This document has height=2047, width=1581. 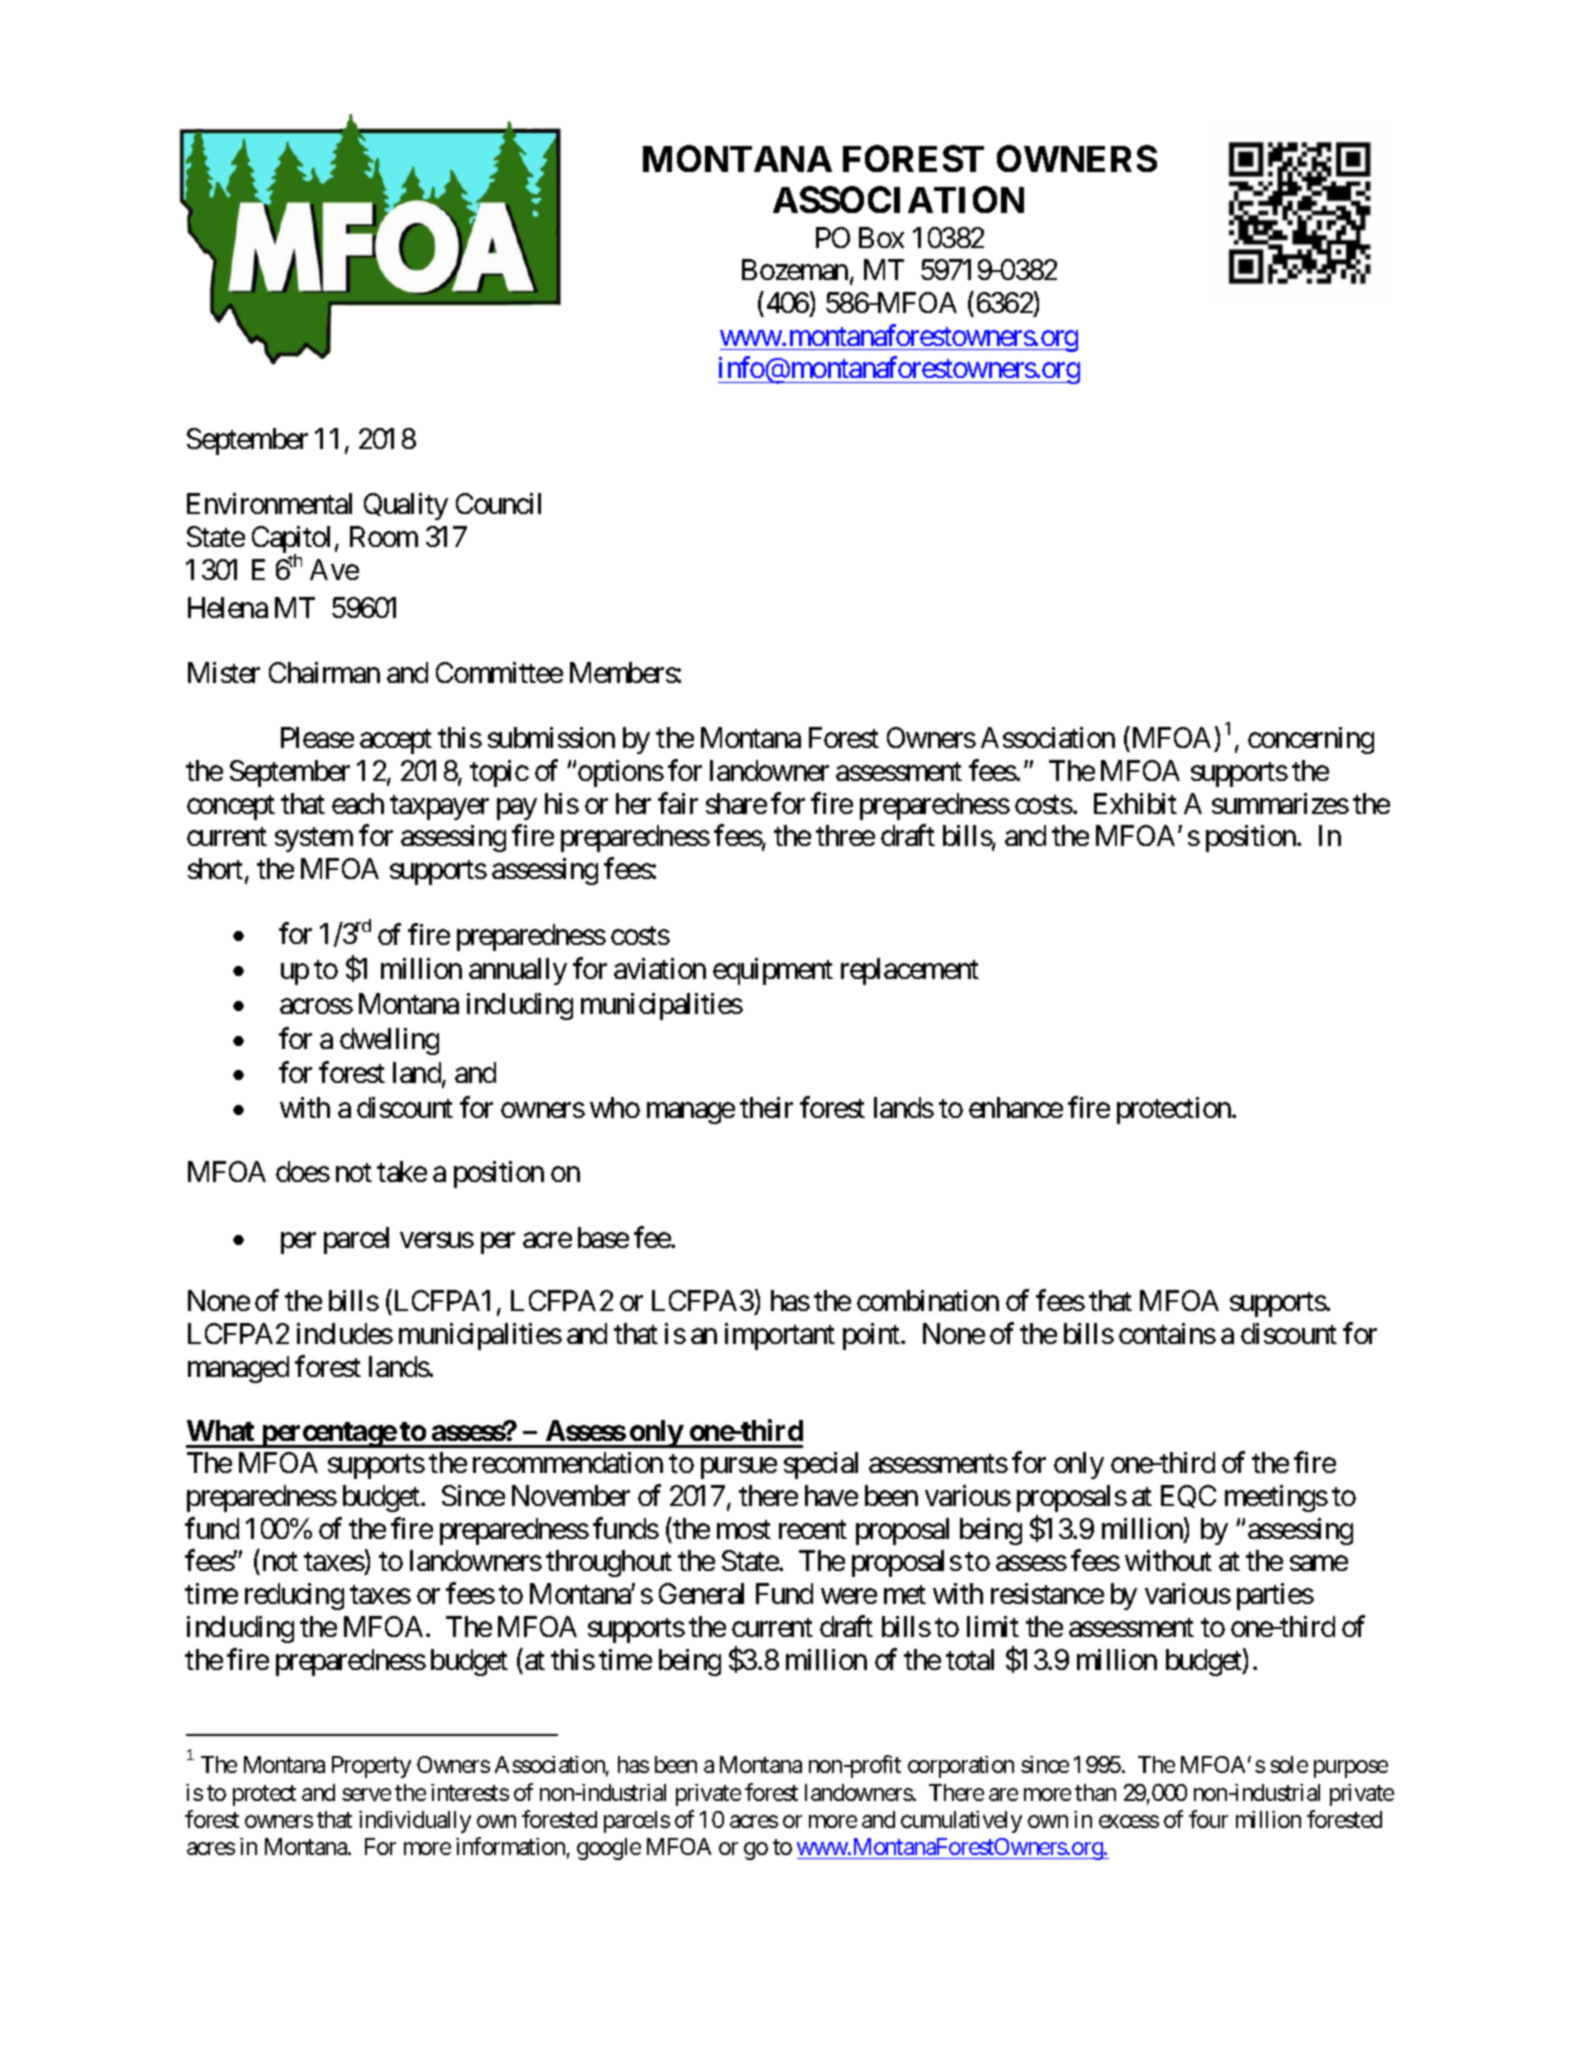 What do you see at coordinates (389, 1041) in the document?
I see `dwelling` at bounding box center [389, 1041].
